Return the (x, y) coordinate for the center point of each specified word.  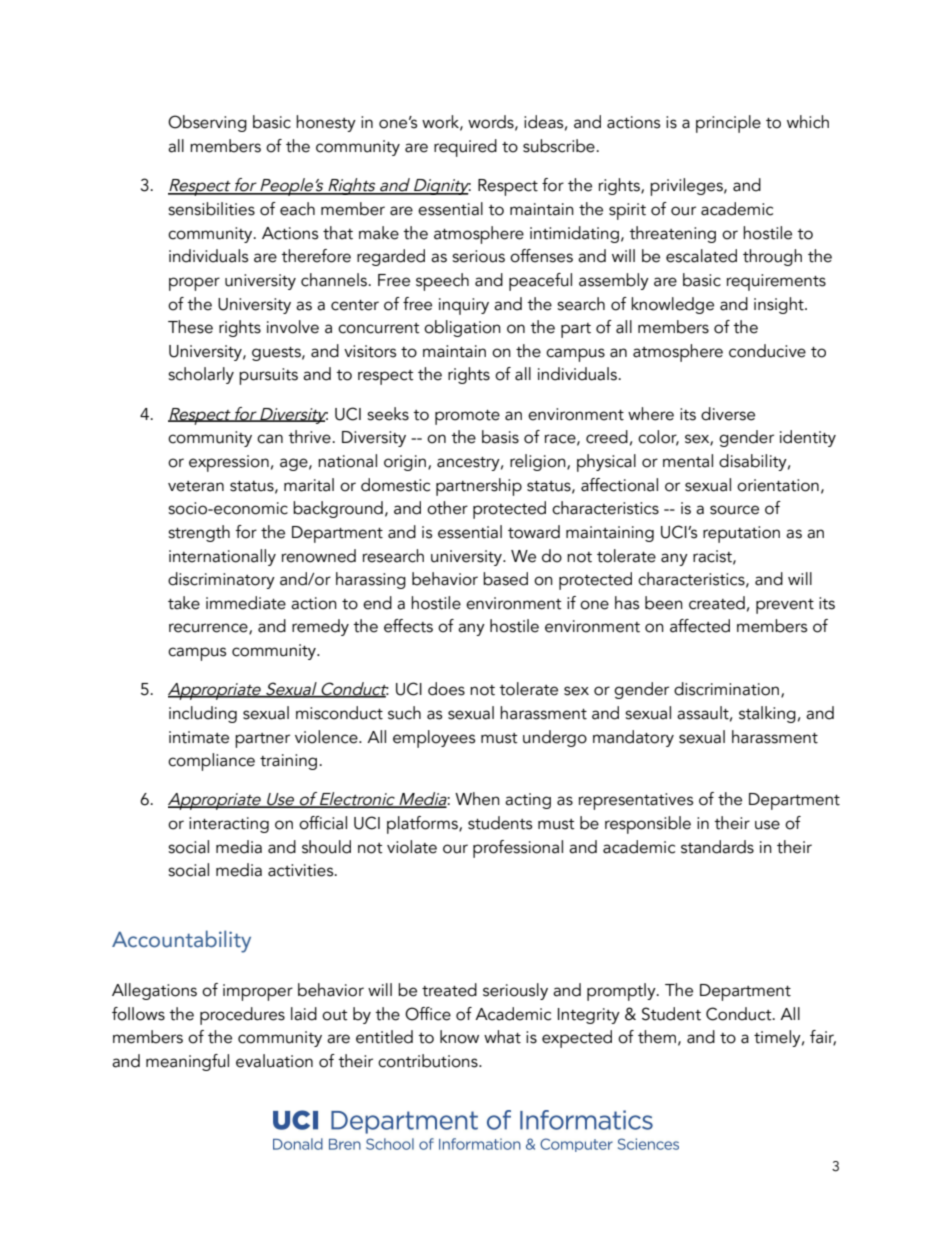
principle (728, 124)
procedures (242, 1016)
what (502, 1037)
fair (823, 1038)
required (465, 148)
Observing (207, 123)
